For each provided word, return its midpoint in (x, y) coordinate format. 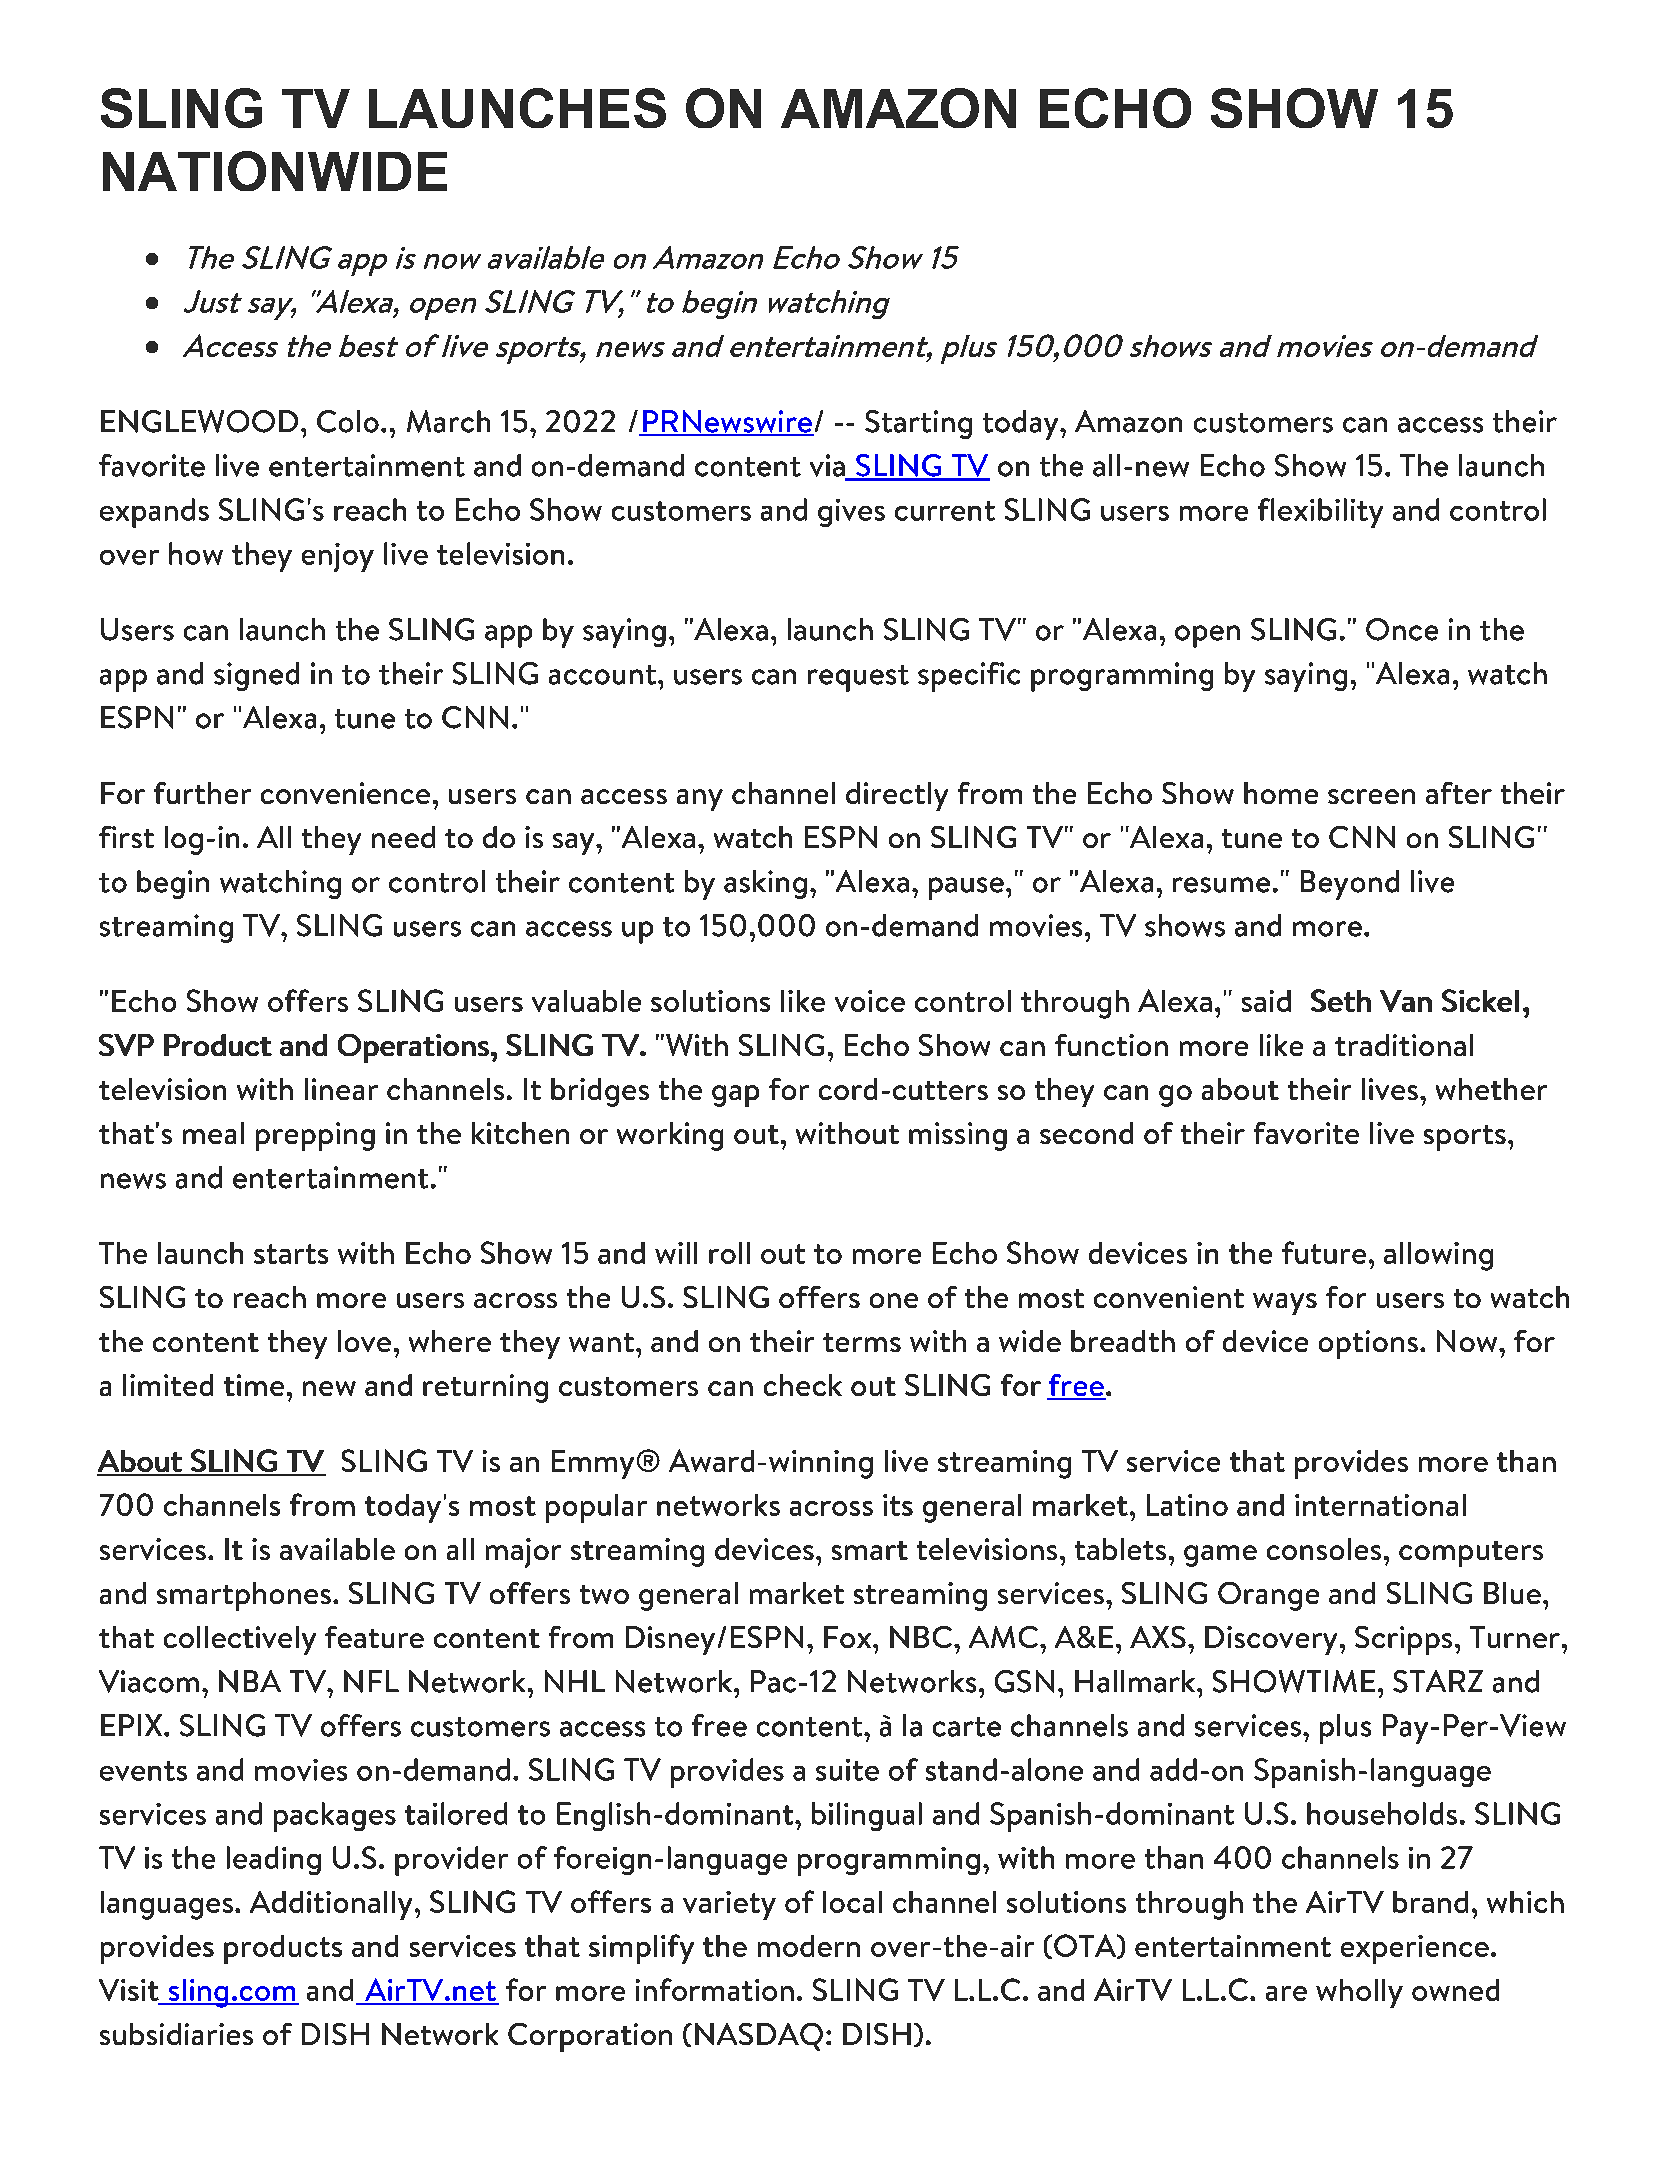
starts (291, 1254)
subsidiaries (176, 2034)
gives (851, 513)
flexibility (1320, 513)
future (1324, 1252)
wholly (1359, 1993)
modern (809, 1946)
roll (729, 1253)
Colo (348, 421)
